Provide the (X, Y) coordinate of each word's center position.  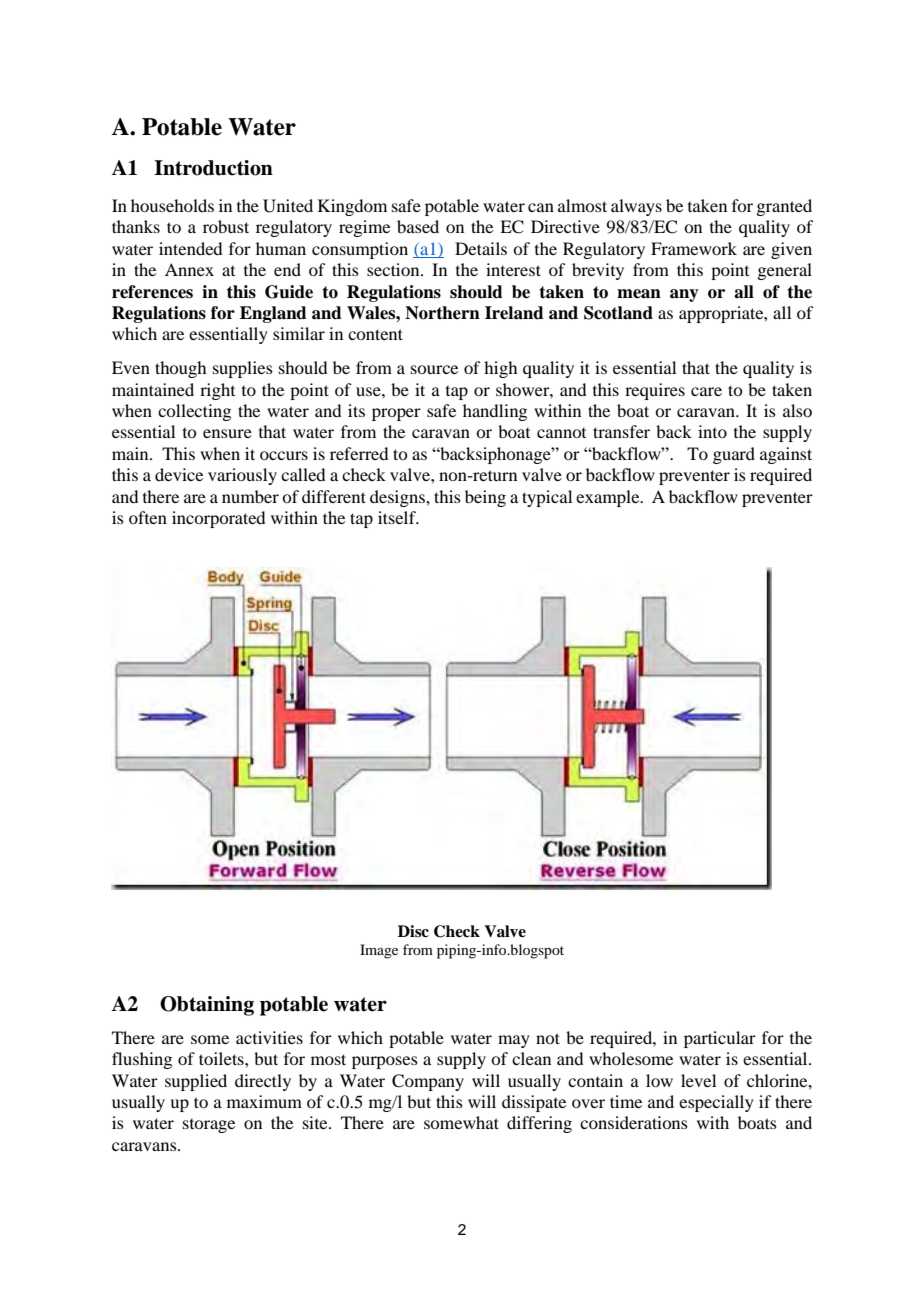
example (609, 498)
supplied (196, 1082)
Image (379, 951)
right (217, 391)
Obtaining (207, 1006)
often (148, 517)
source (434, 369)
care (706, 391)
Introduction (213, 168)
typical (547, 498)
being (485, 498)
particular (720, 1039)
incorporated (218, 519)
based (418, 226)
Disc (413, 931)
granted (784, 207)
